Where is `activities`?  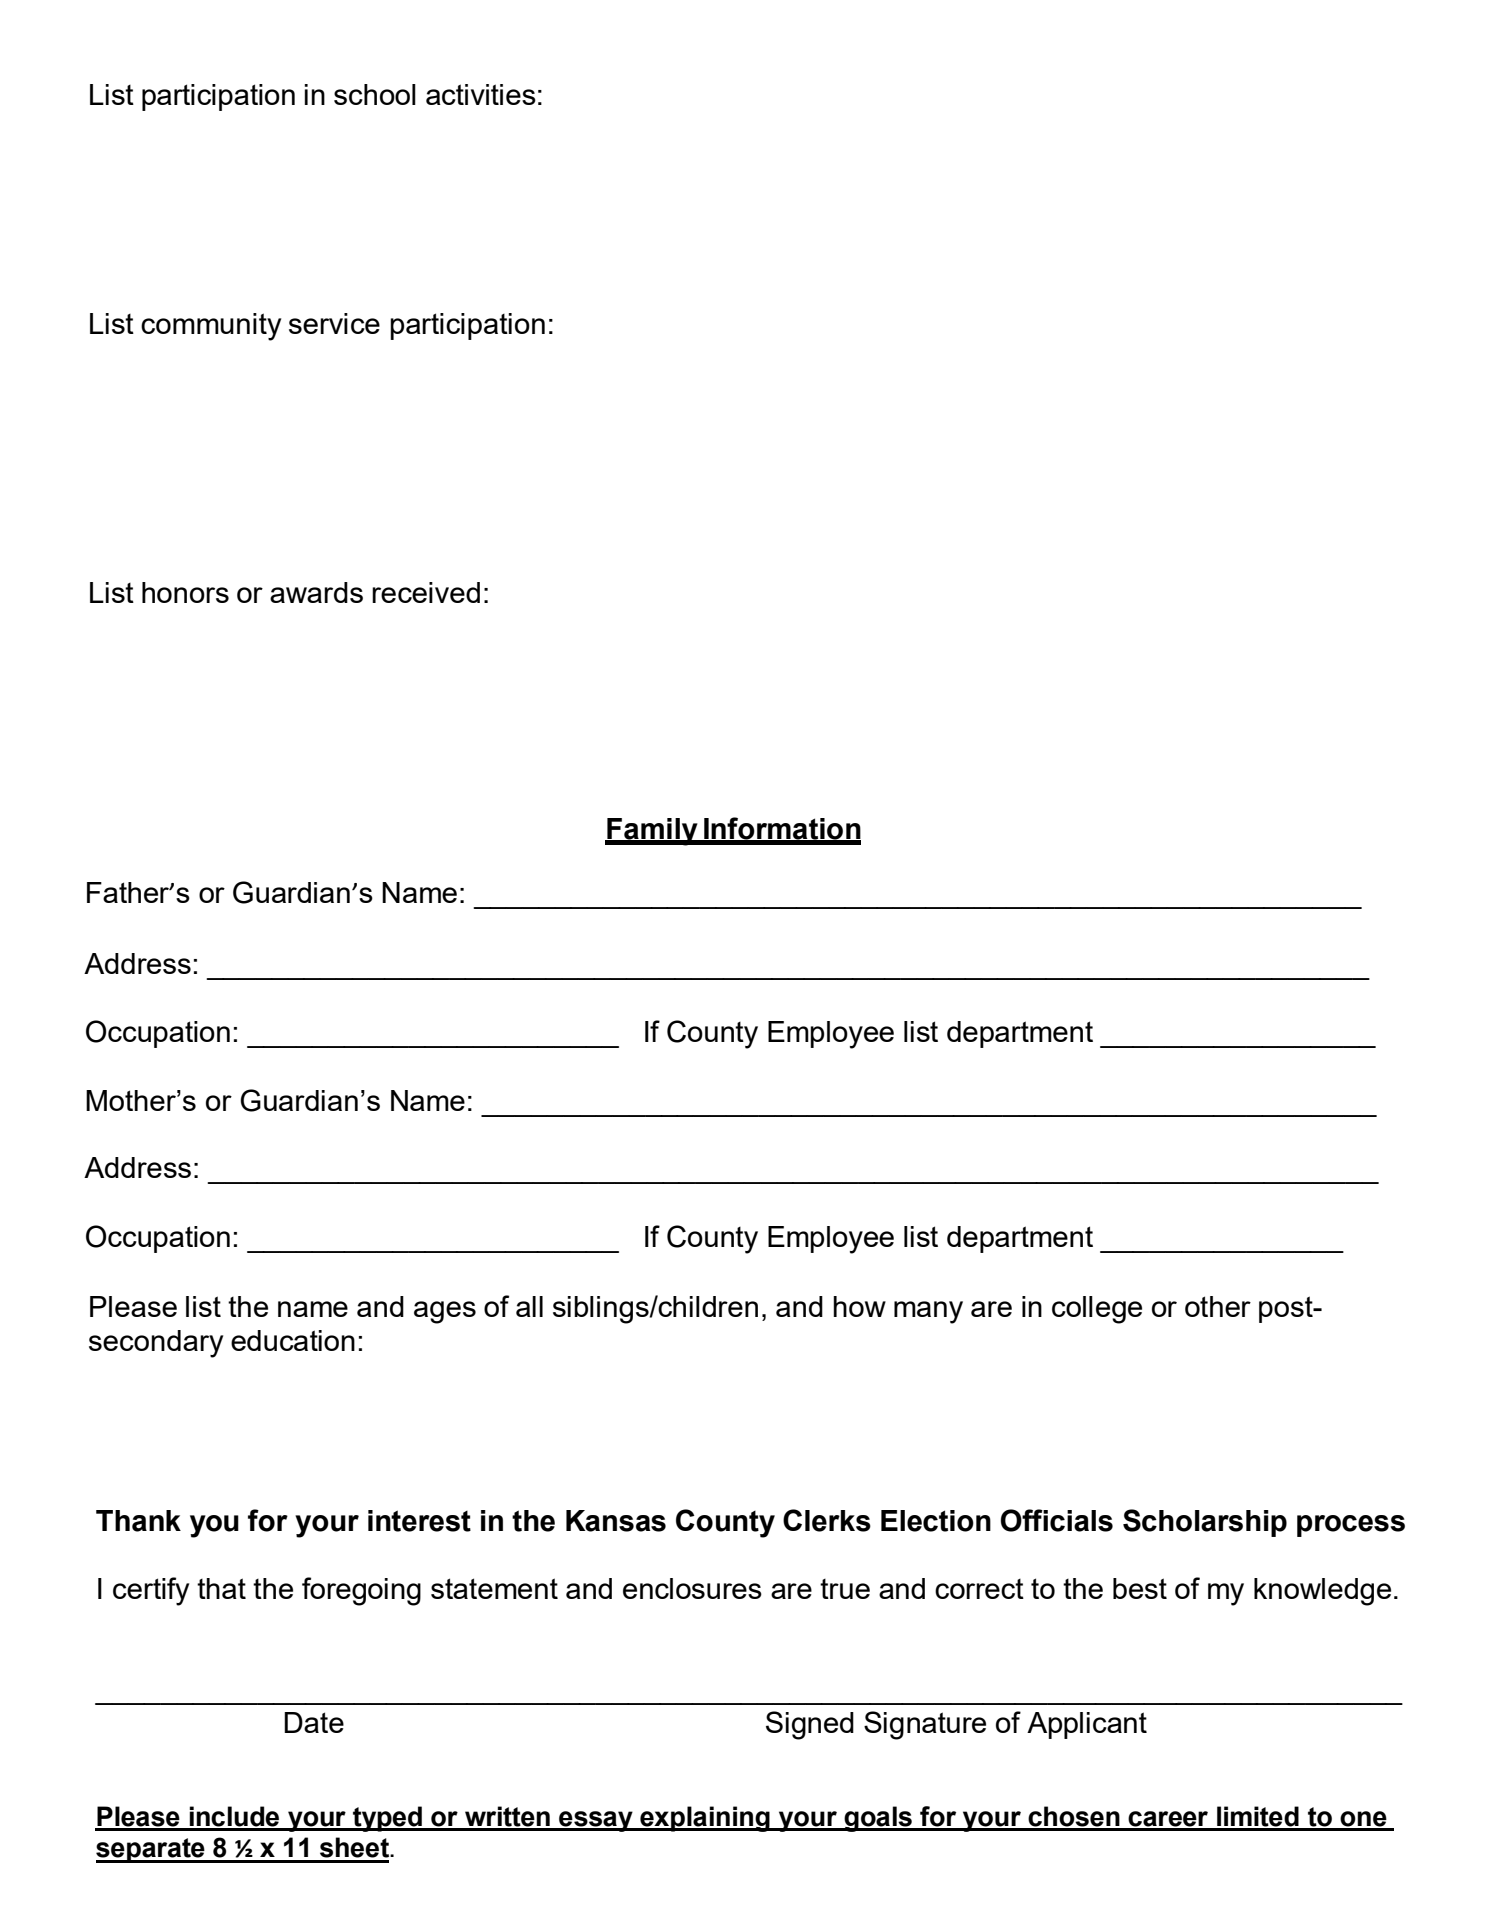
activities is located at coordinates (481, 94).
